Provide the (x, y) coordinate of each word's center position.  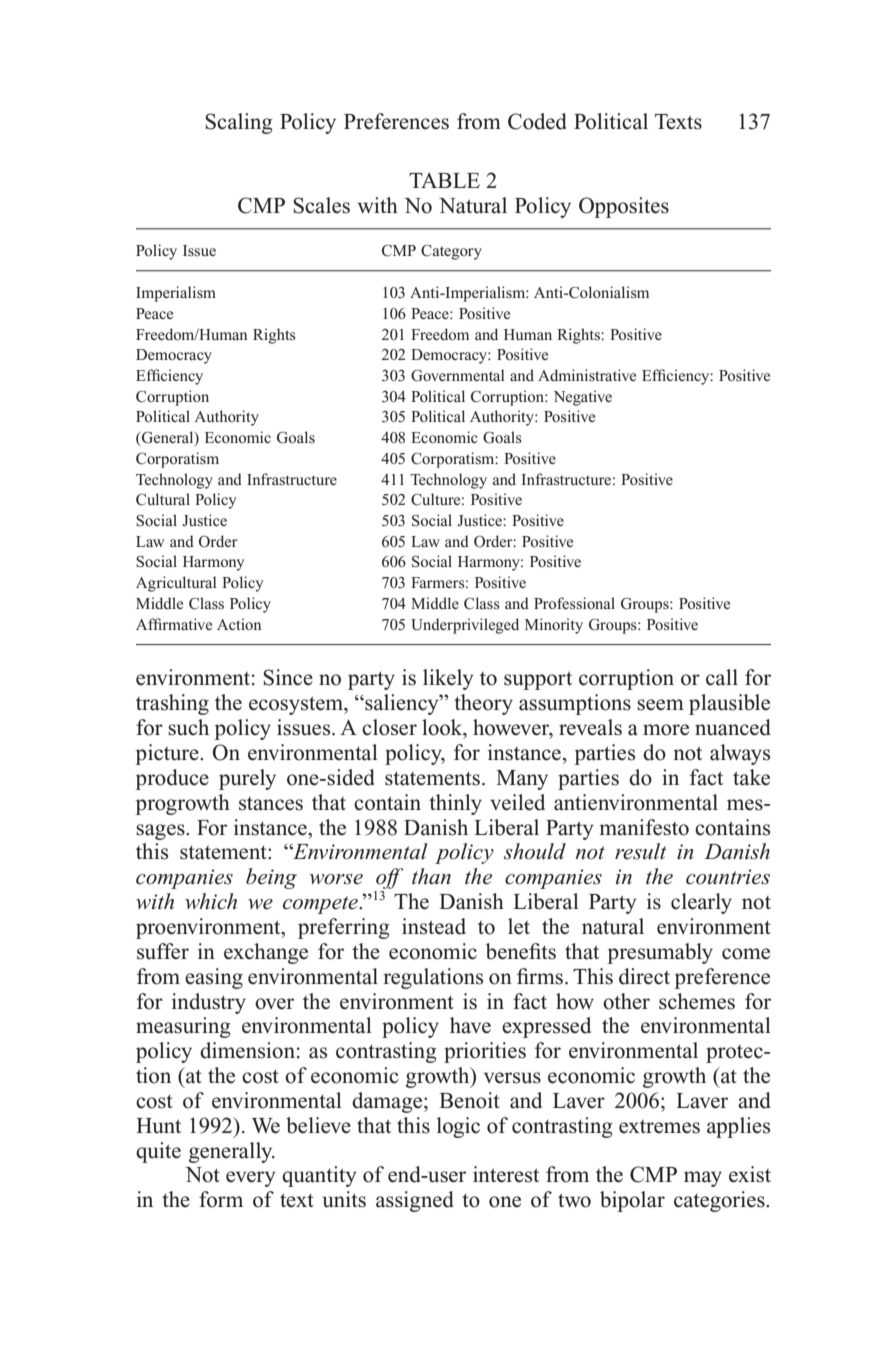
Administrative (587, 375)
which (211, 901)
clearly (701, 903)
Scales (321, 205)
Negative (583, 398)
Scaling (239, 123)
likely (448, 679)
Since (288, 677)
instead (434, 926)
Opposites (624, 207)
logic (458, 1127)
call (722, 677)
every (251, 1179)
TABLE (444, 180)
